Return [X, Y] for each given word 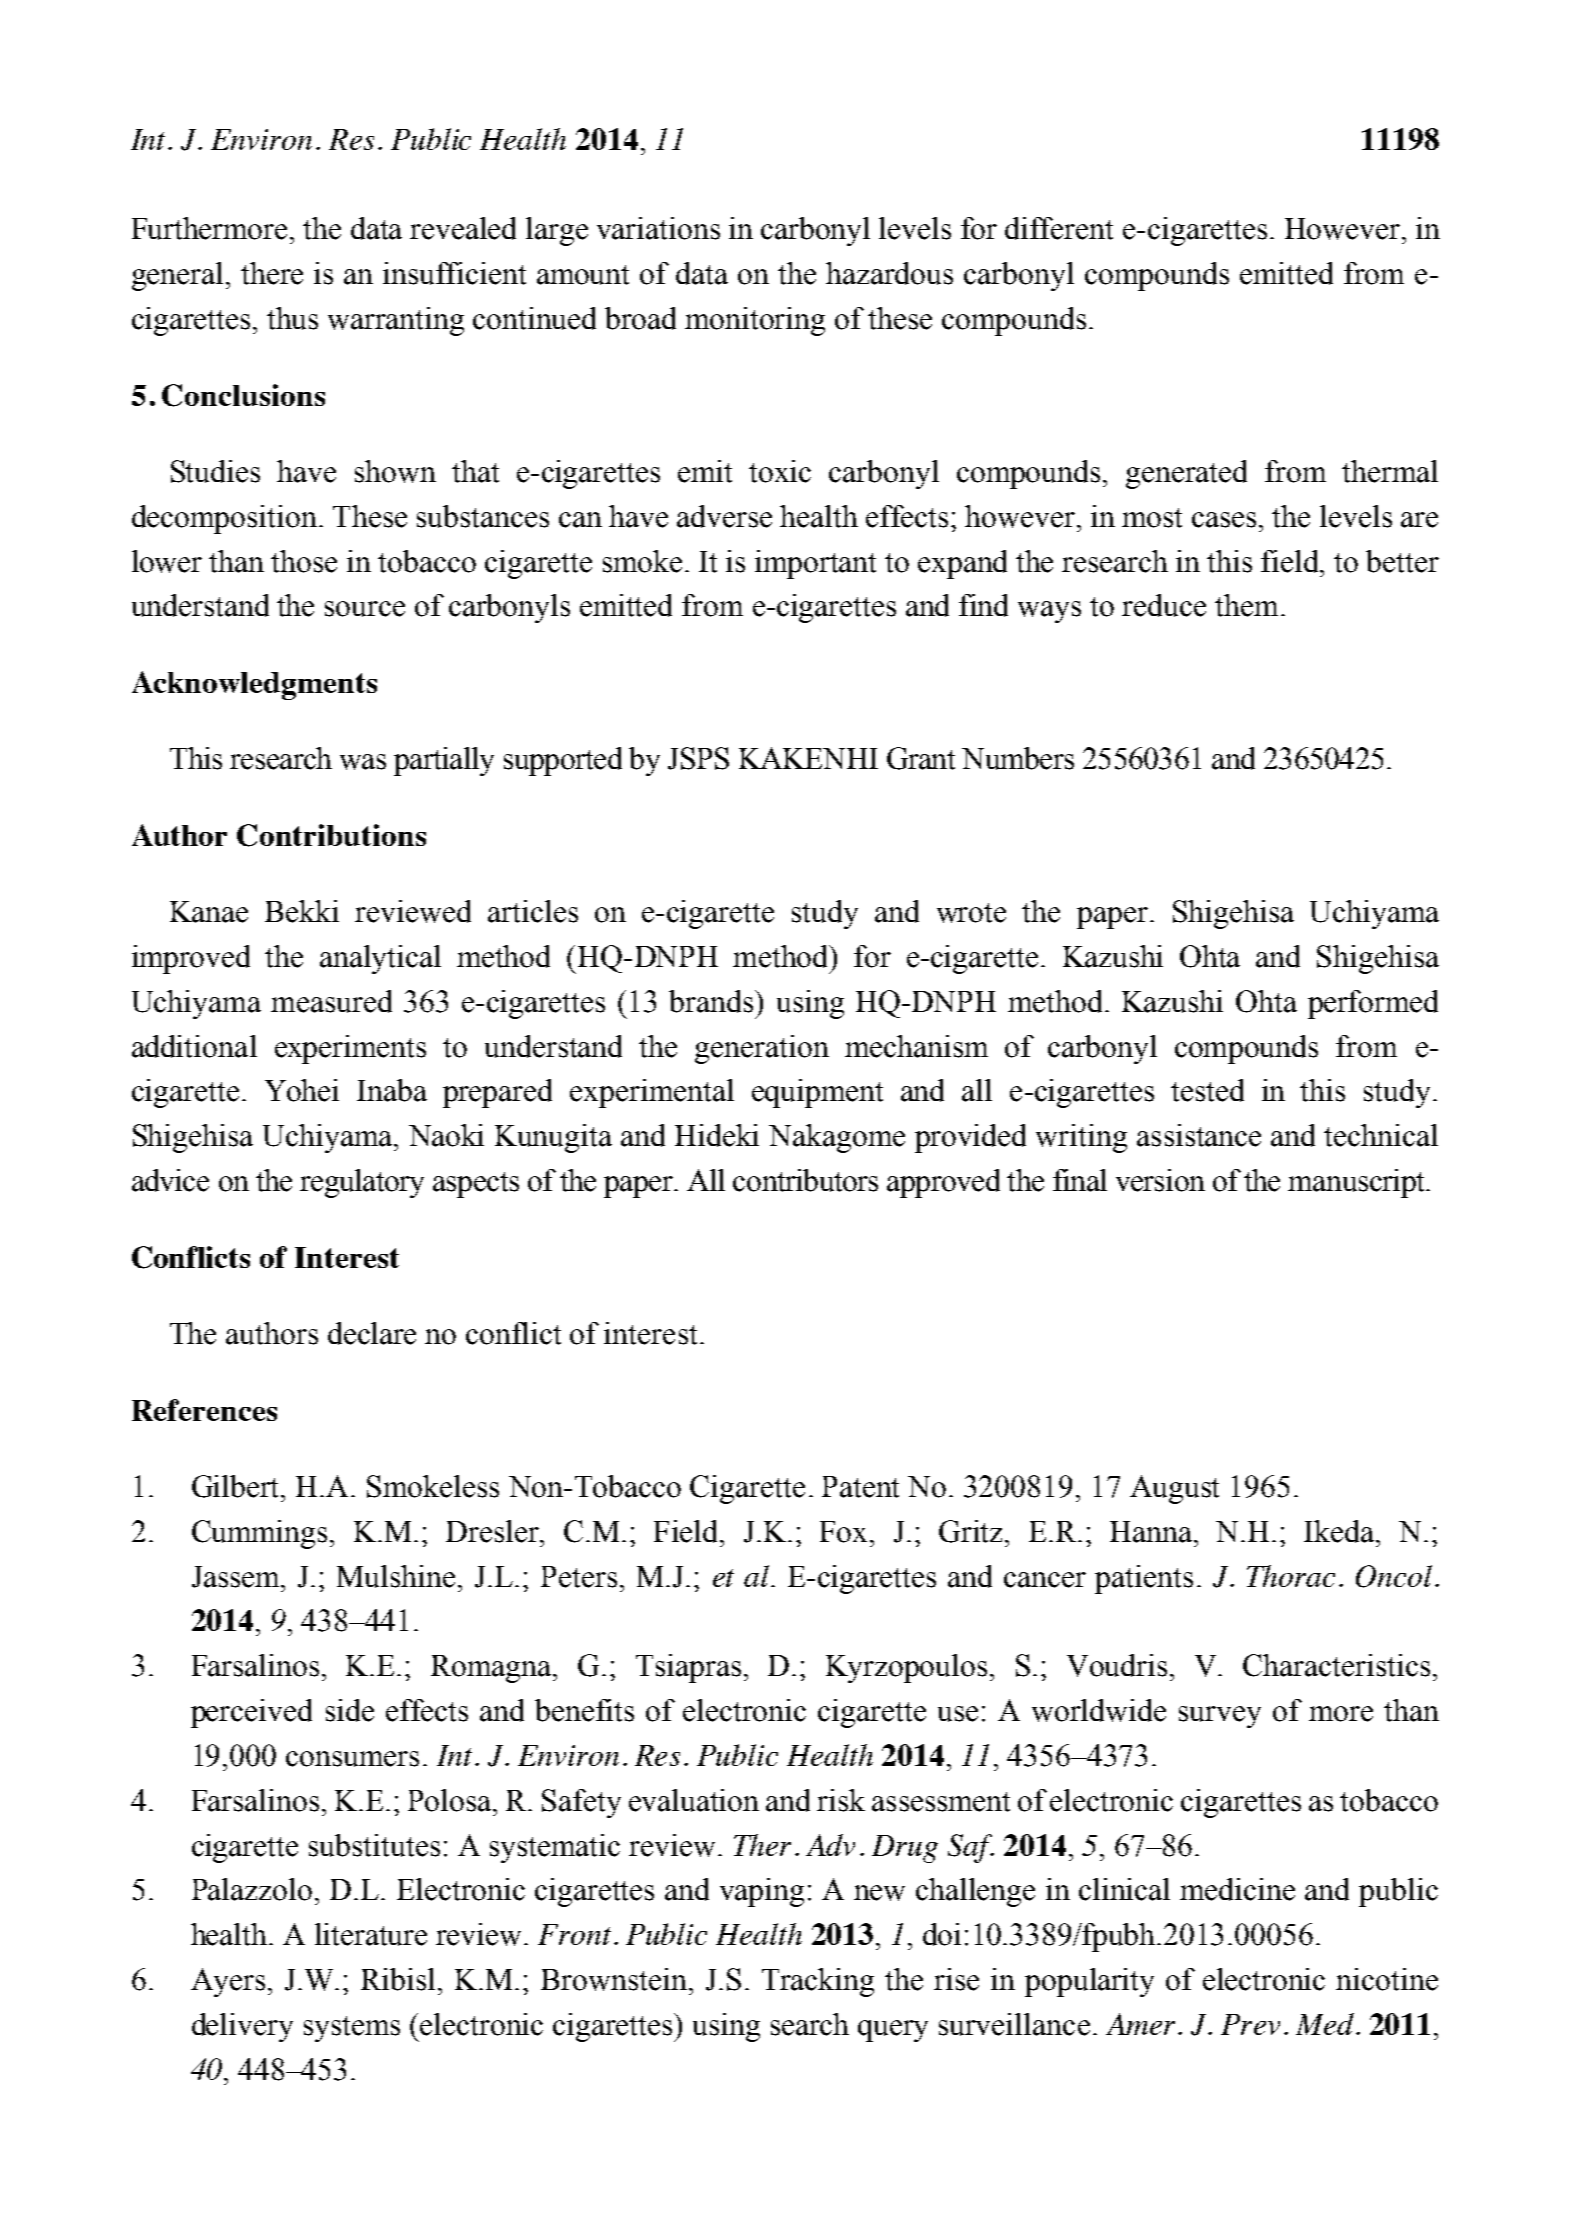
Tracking [818, 1982]
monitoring [755, 321]
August [1174, 1489]
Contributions [331, 835]
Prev [1250, 2024]
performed [1373, 1004]
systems [352, 2029]
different [1059, 228]
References [204, 1410]
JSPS [698, 758]
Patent [860, 1487]
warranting [396, 321]
